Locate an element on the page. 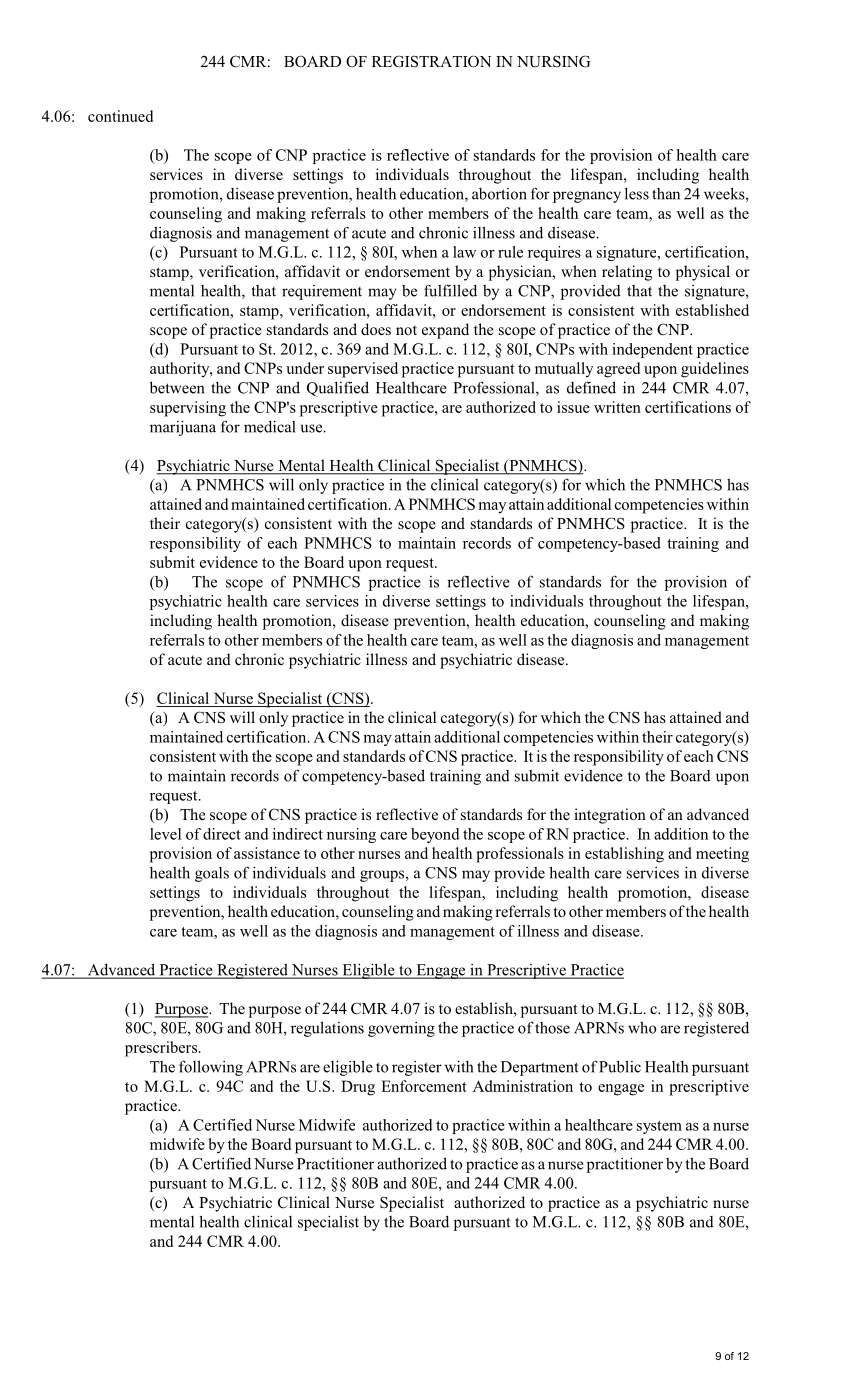 The height and width of the document is (1400, 849). system is located at coordinates (659, 1127).
